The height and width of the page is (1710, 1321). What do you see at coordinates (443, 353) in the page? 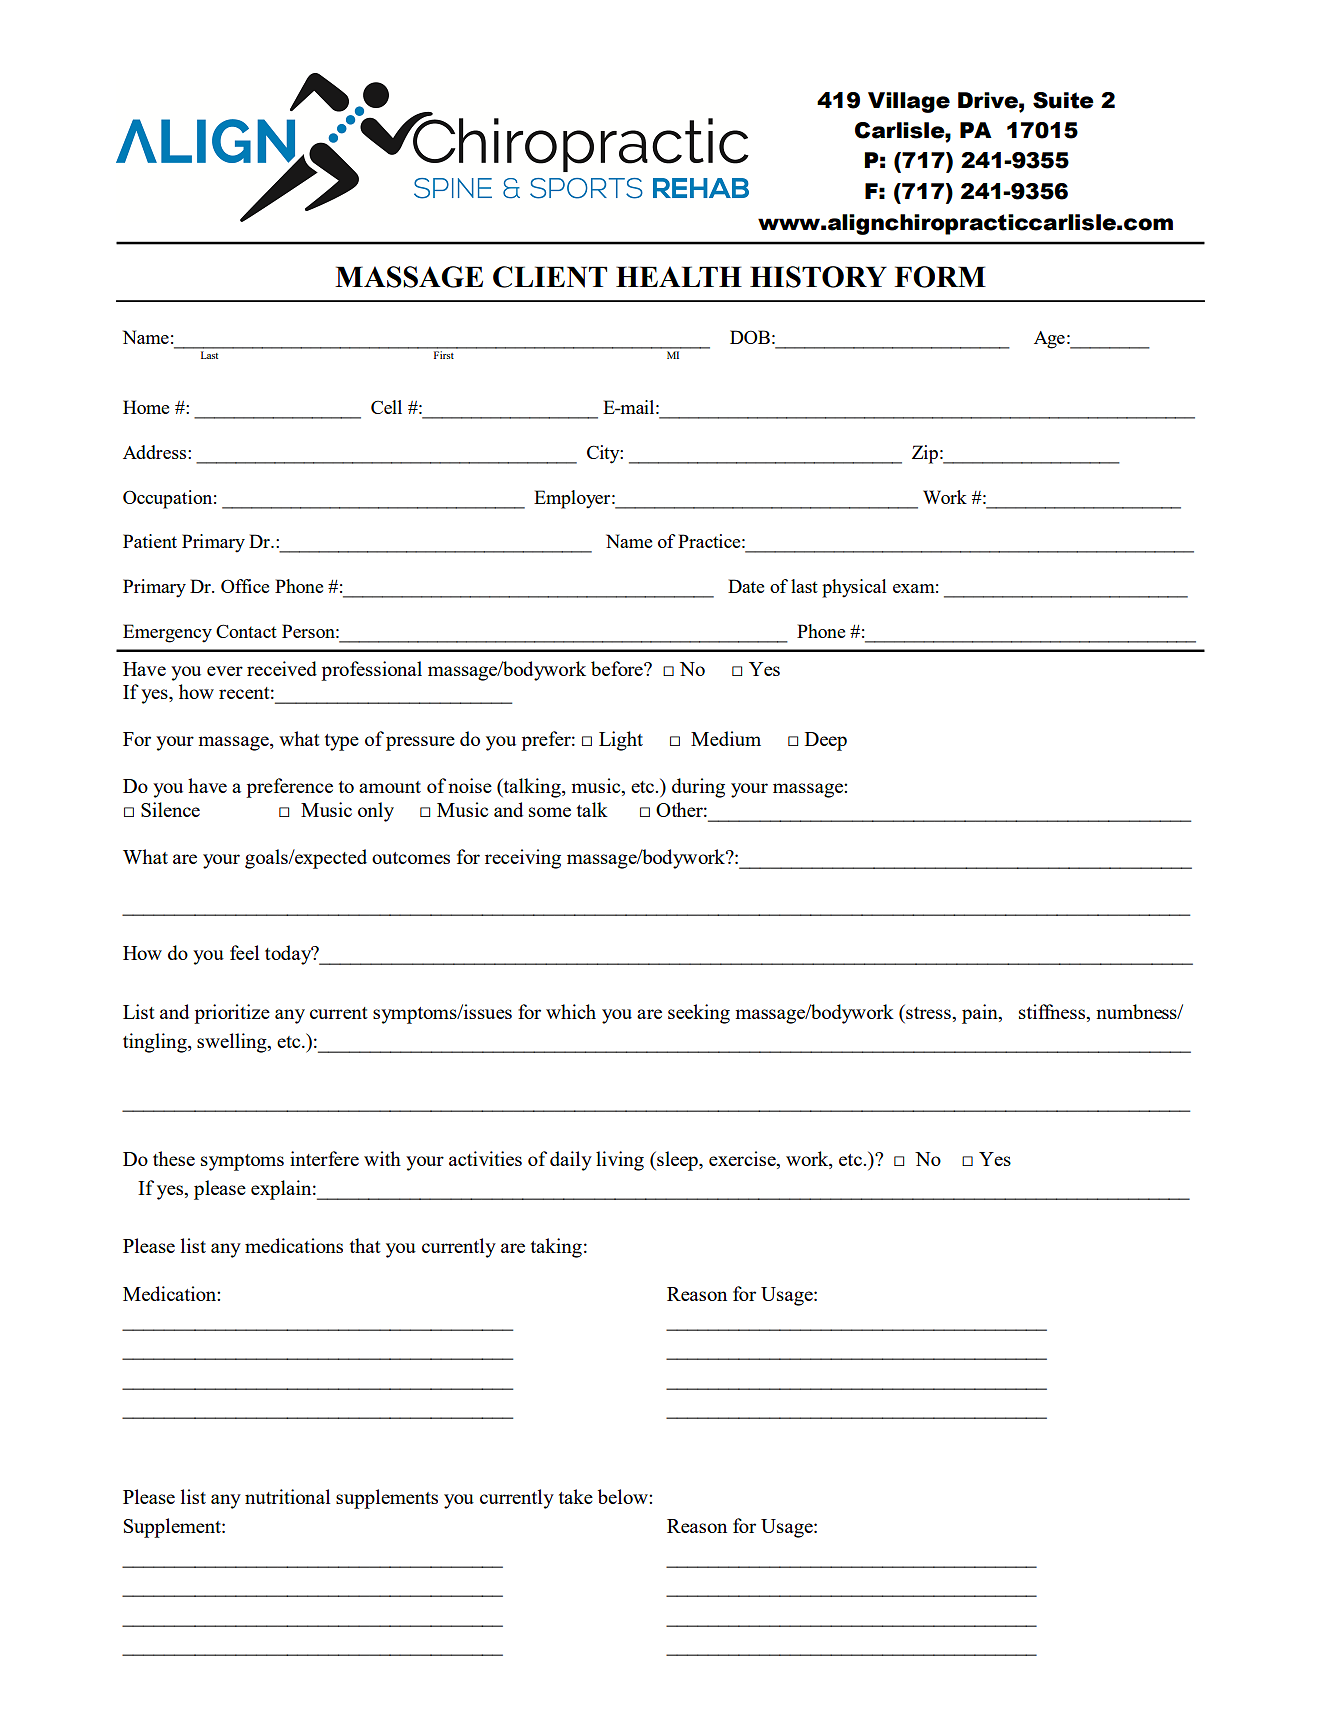
I see `First` at bounding box center [443, 353].
